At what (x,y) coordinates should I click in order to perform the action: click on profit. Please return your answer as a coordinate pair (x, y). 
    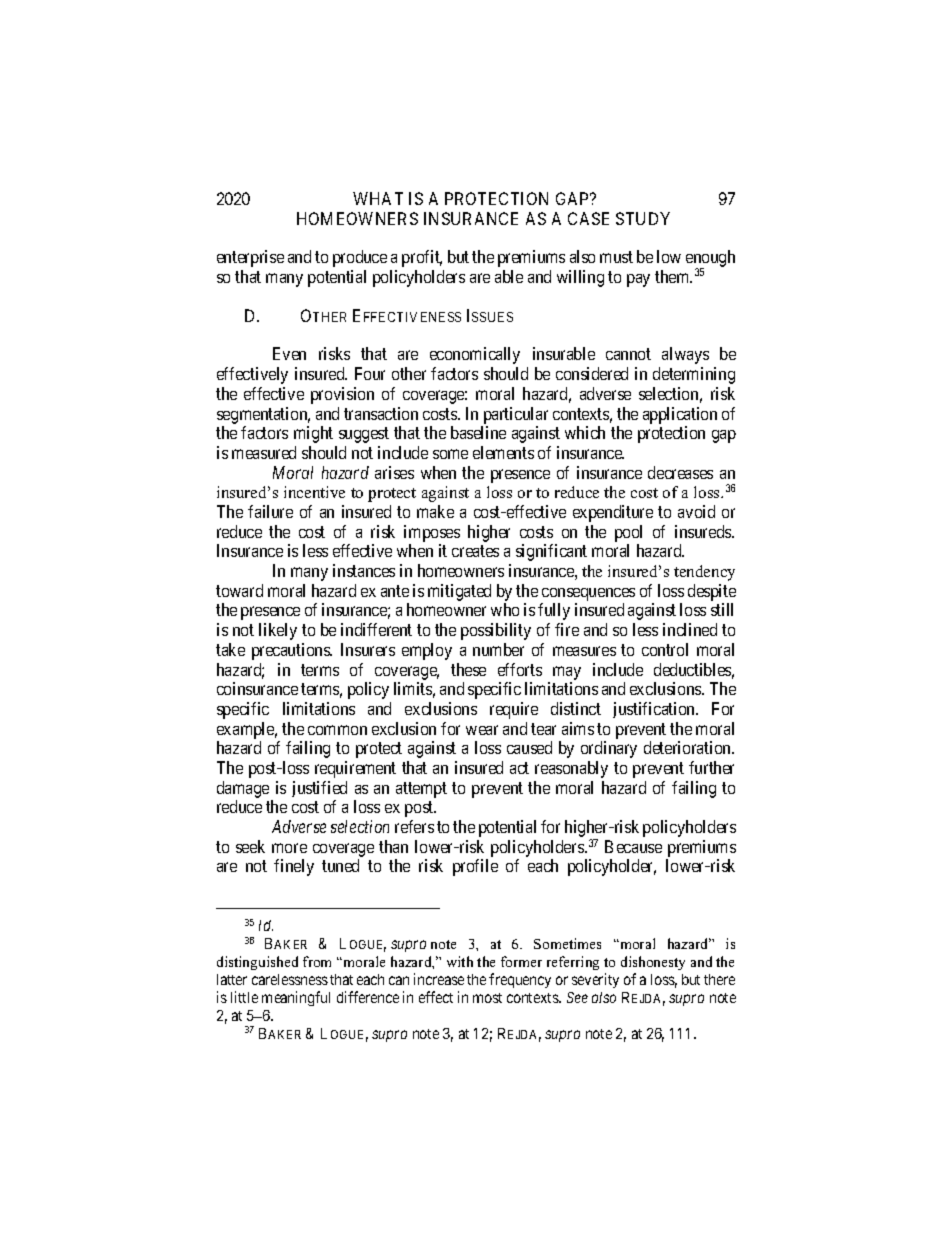
    Looking at the image, I should click on (422, 258).
